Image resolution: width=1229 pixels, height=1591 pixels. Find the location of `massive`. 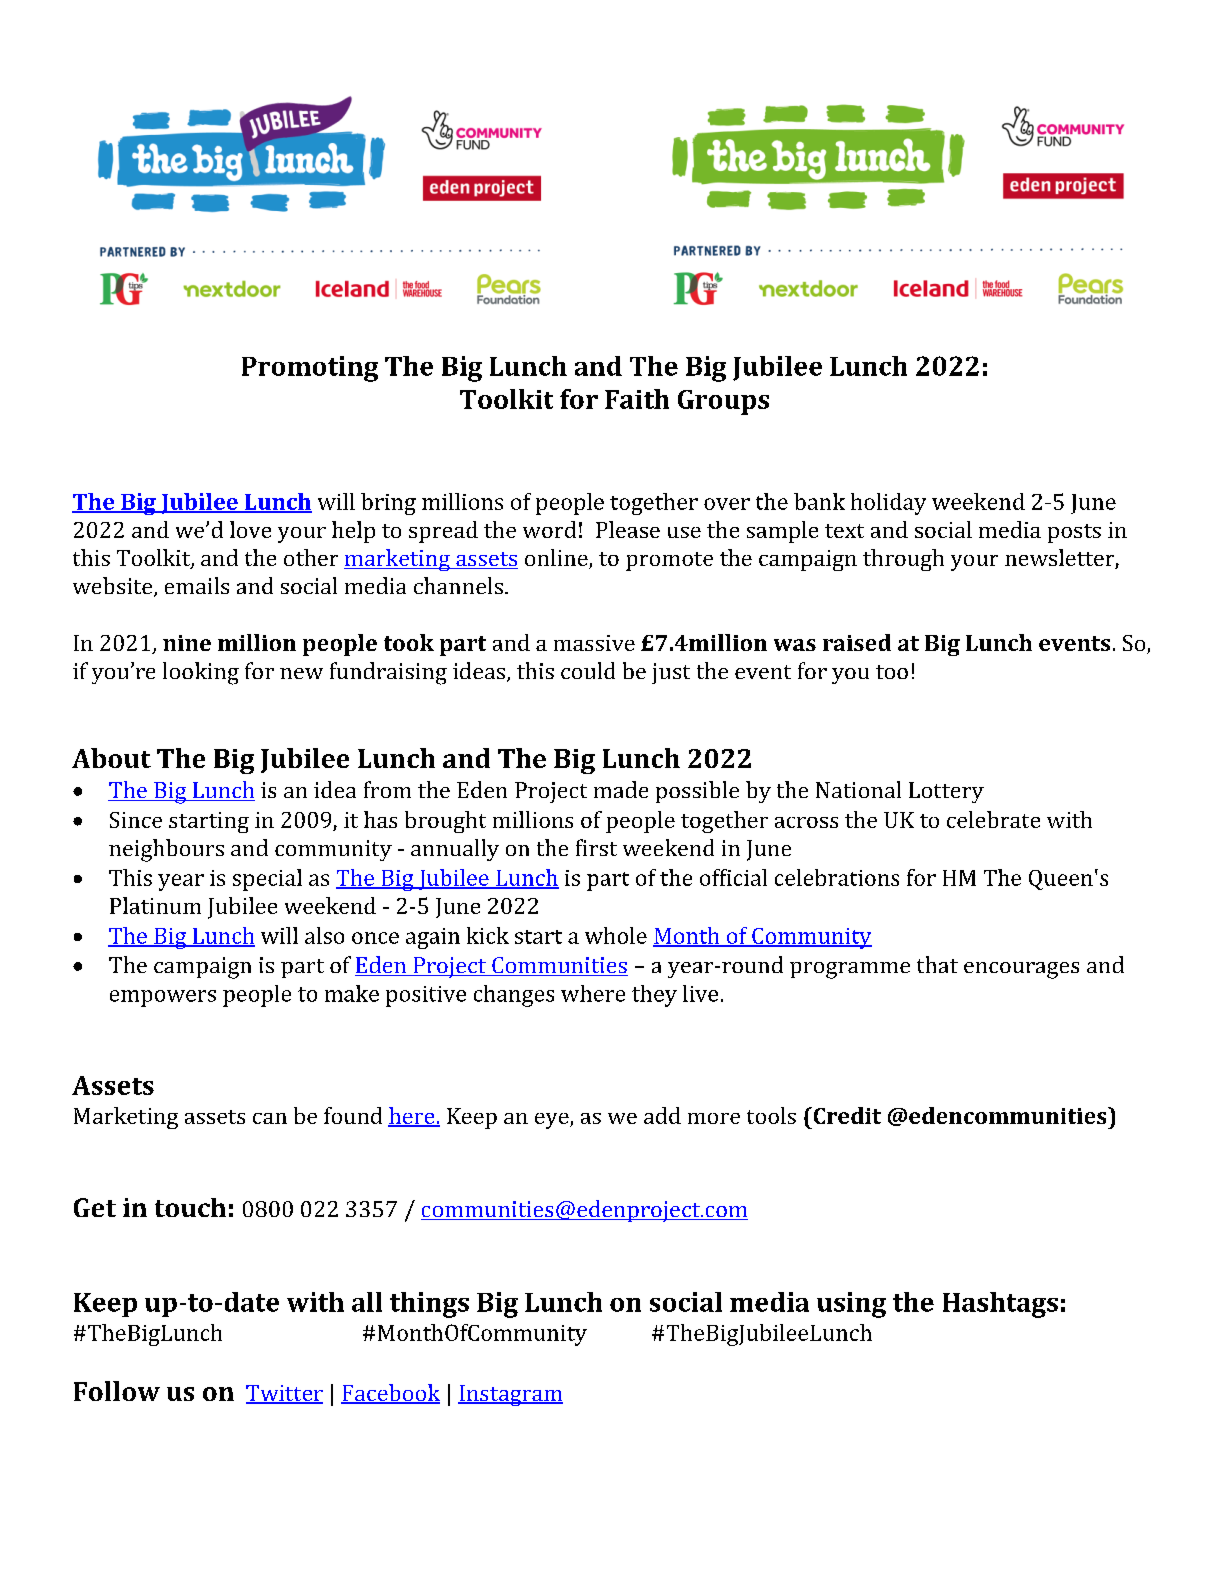

massive is located at coordinates (594, 643).
